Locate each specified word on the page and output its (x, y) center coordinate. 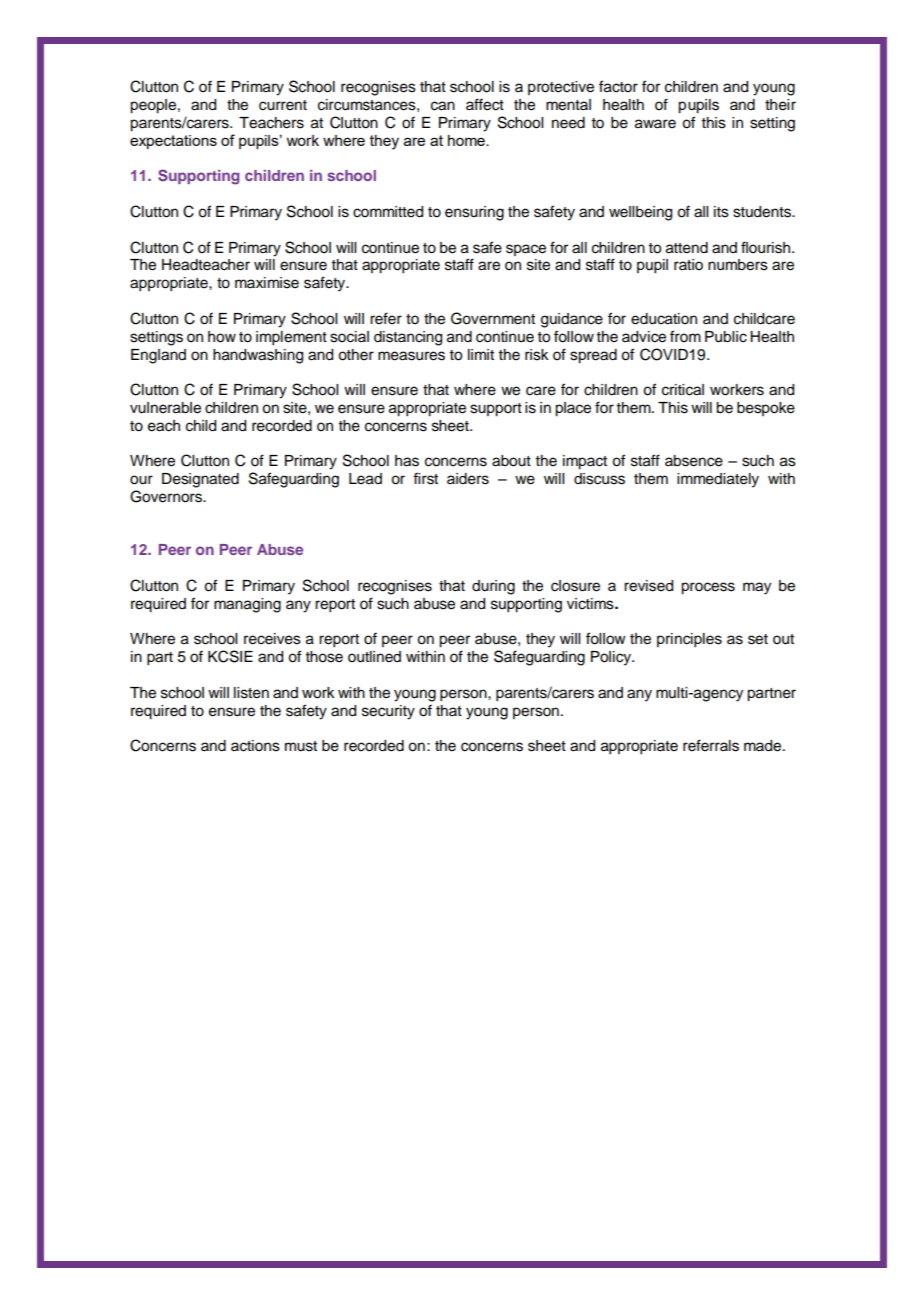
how (222, 337)
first (425, 478)
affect (485, 104)
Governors (167, 496)
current (283, 105)
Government (493, 318)
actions (255, 746)
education (664, 319)
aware (655, 124)
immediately (718, 480)
